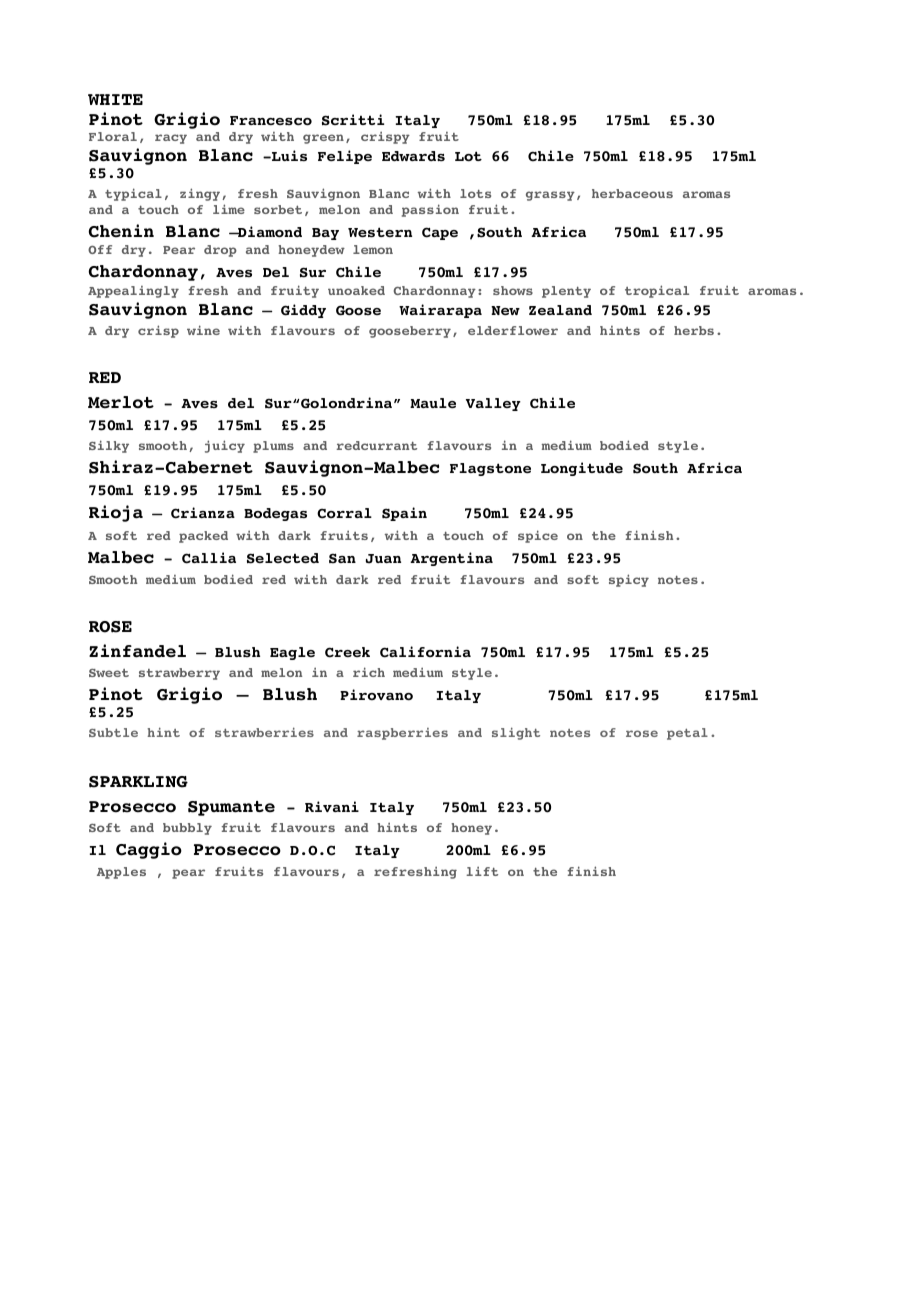 This document has height=1308, width=924. What do you see at coordinates (203, 330) in the document?
I see `wine` at bounding box center [203, 330].
